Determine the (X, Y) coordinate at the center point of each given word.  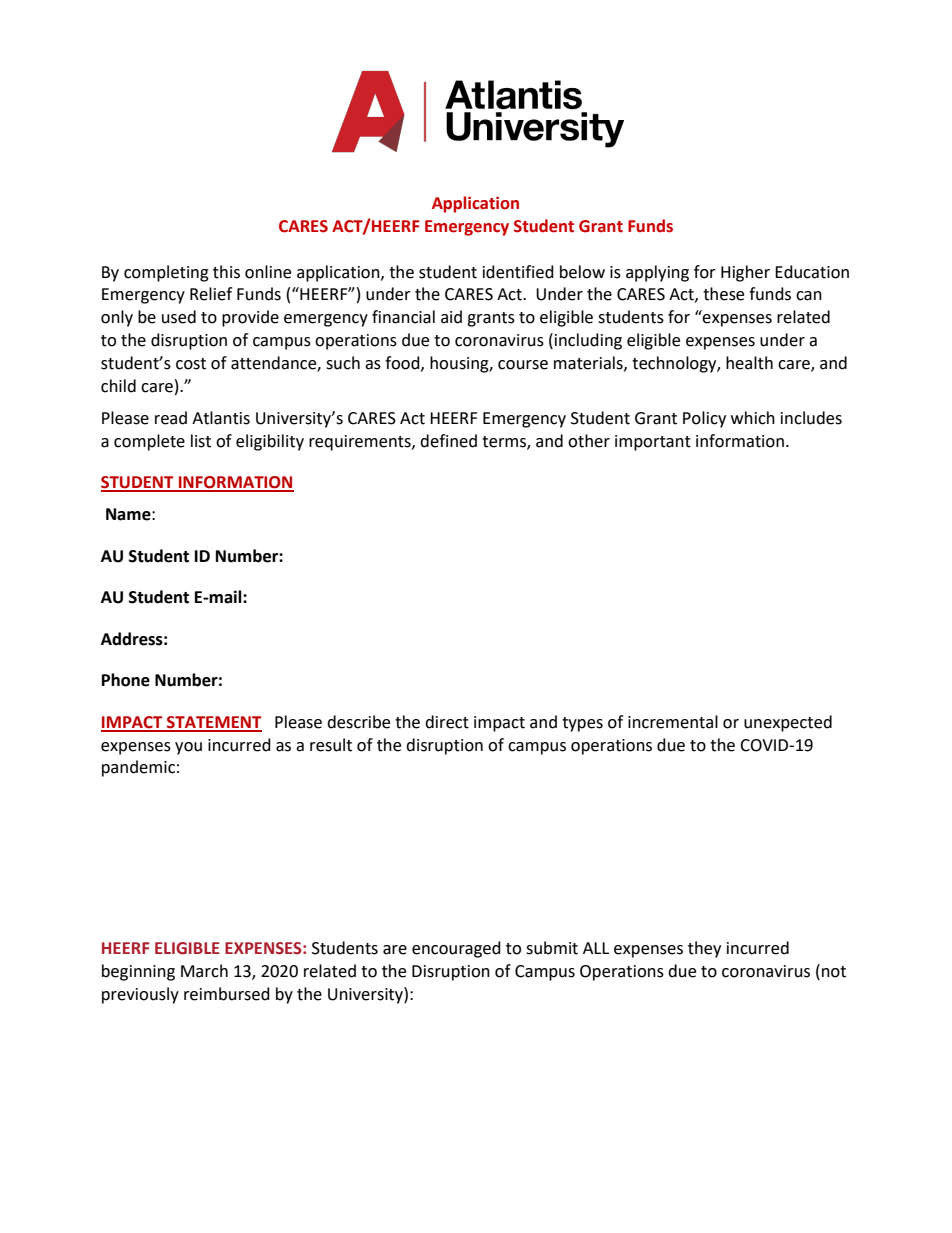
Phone (126, 680)
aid (451, 317)
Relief (211, 294)
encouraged (456, 949)
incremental (673, 722)
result (331, 745)
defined (448, 441)
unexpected (788, 723)
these (723, 294)
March (204, 971)
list (201, 441)
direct (447, 722)
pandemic (138, 768)
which (753, 418)
